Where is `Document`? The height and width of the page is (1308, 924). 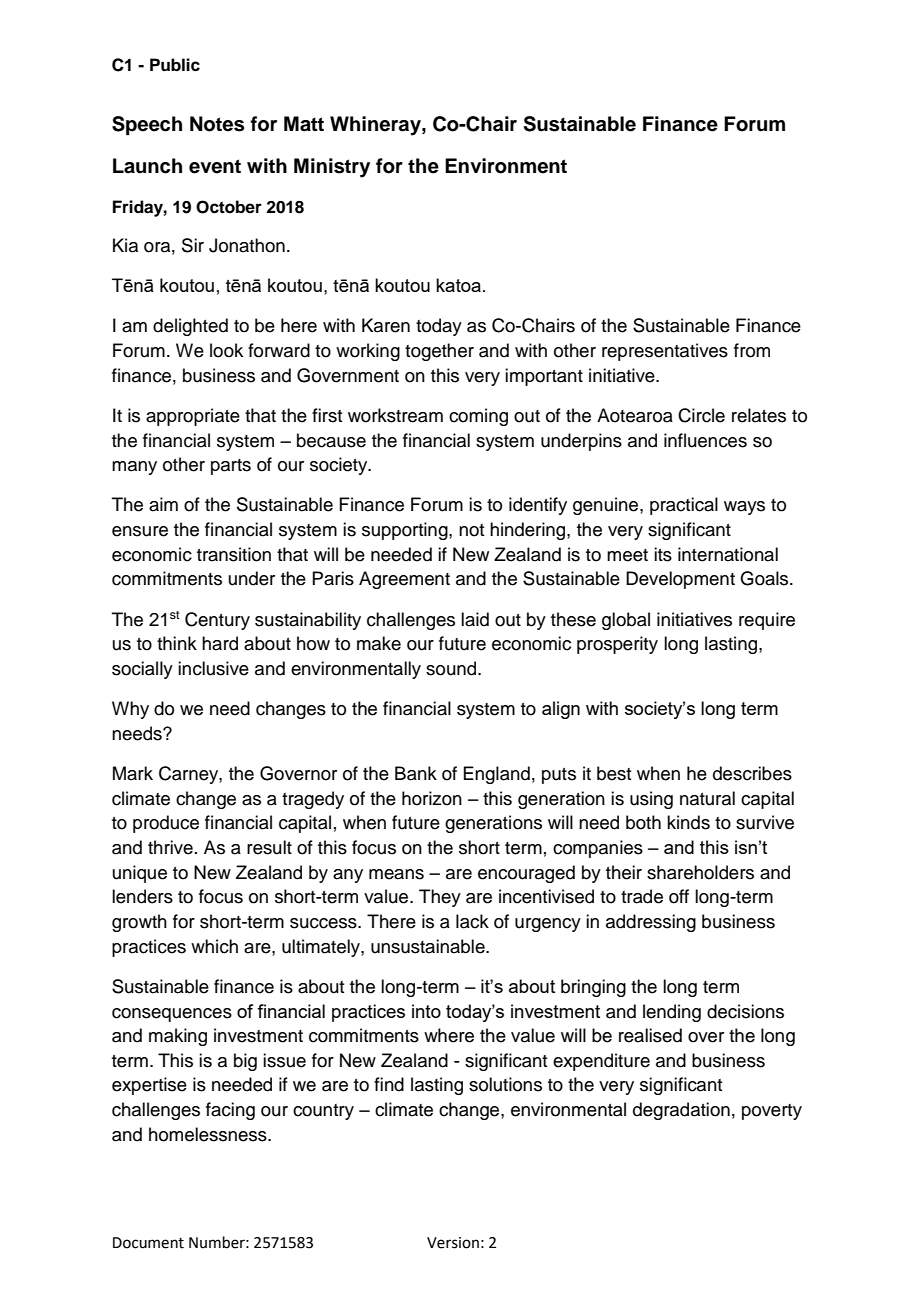 Document is located at coordinates (148, 1243).
